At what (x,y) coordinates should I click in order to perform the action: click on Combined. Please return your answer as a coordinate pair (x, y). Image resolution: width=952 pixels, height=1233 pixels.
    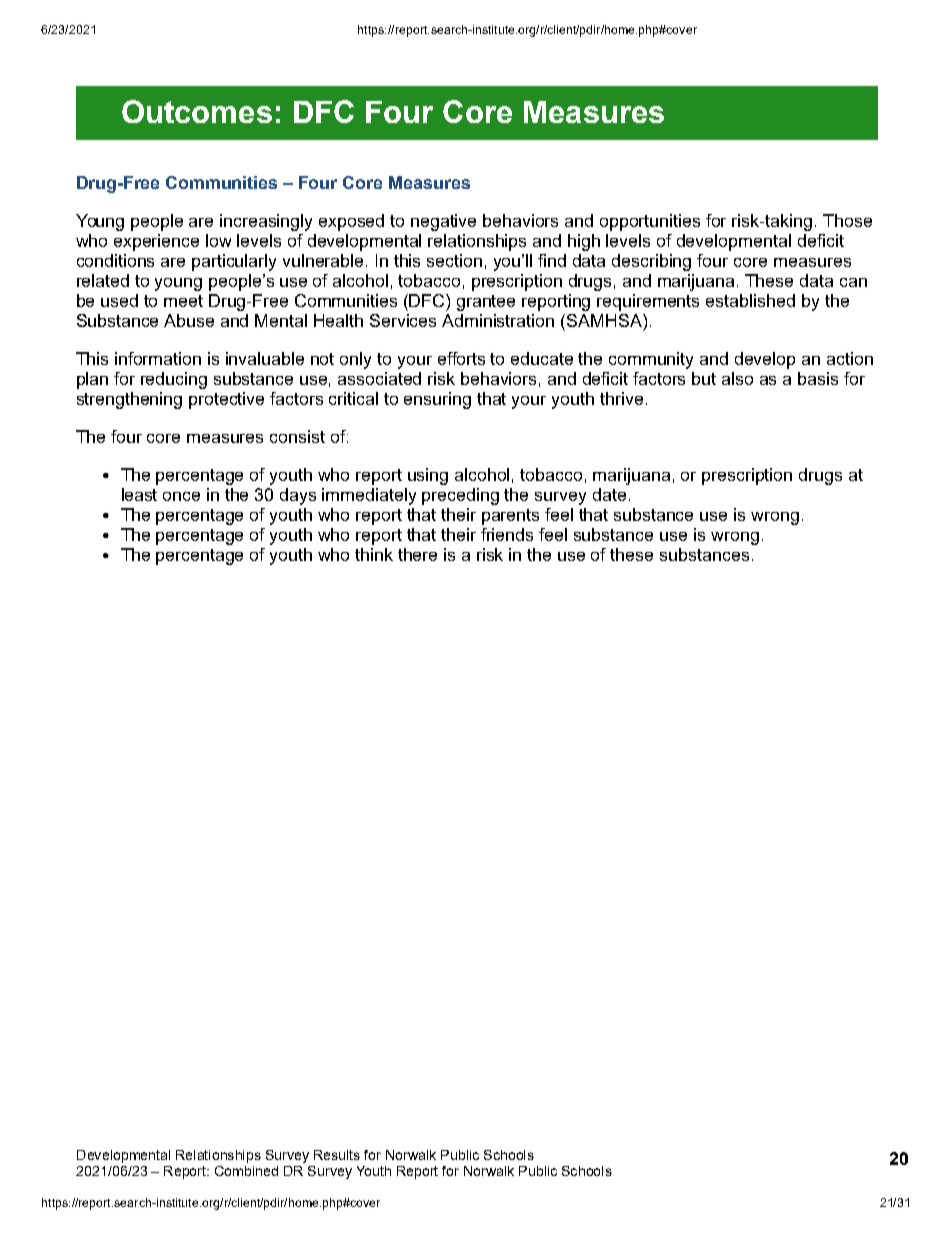
    Looking at the image, I should click on (246, 1171).
